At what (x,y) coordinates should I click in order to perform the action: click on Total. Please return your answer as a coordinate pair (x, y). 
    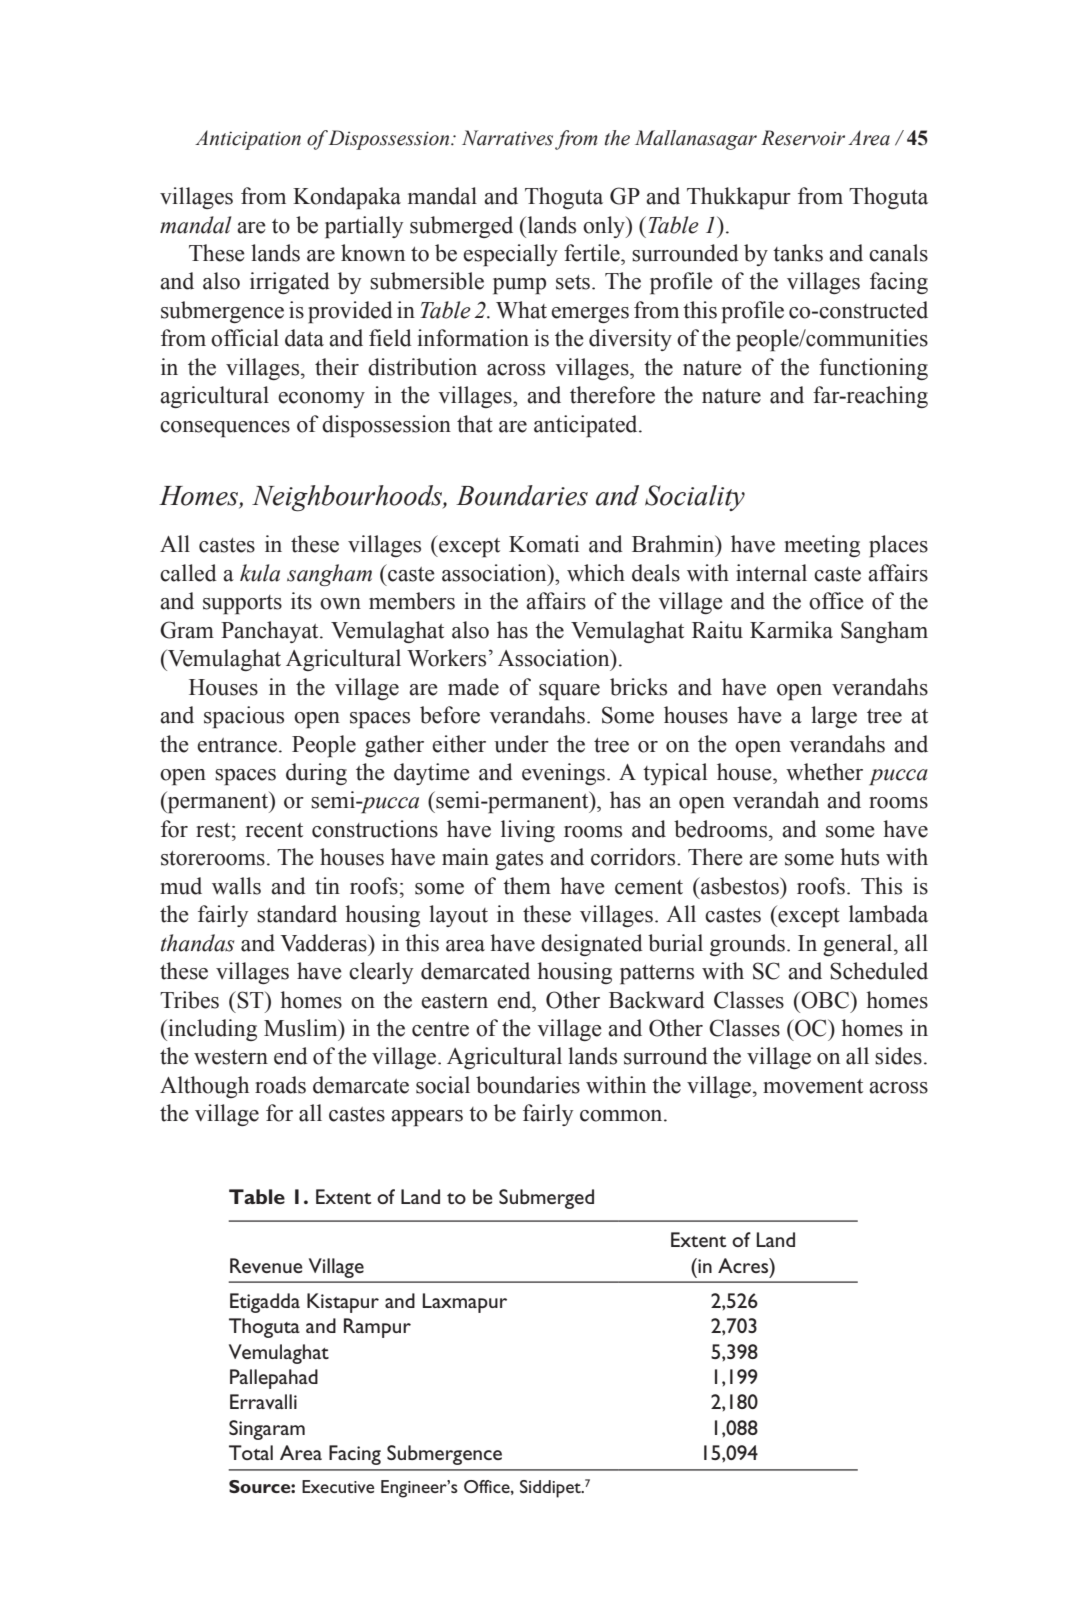
    Looking at the image, I should click on (251, 1452).
